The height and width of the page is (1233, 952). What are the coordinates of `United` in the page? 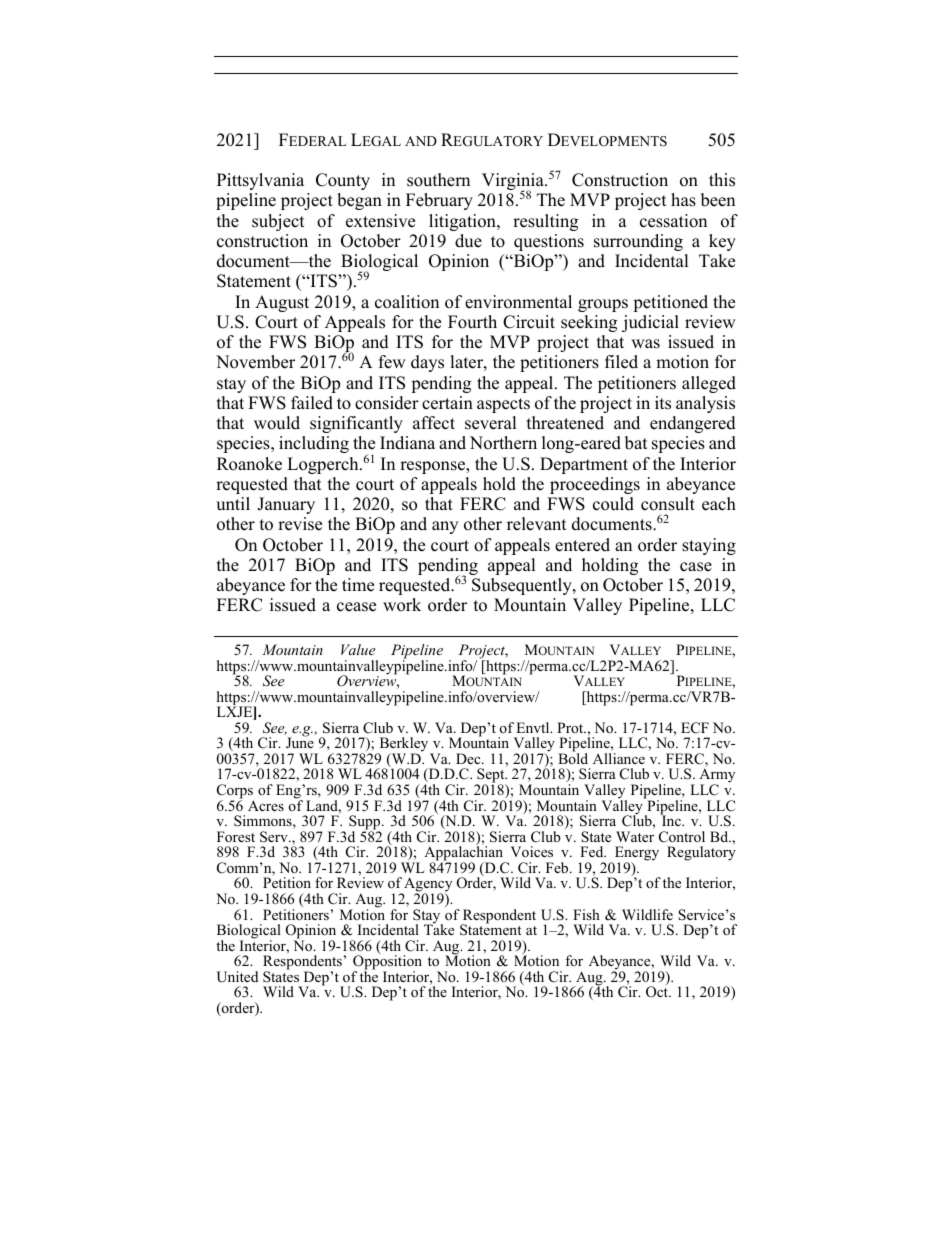 It's located at (237, 977).
